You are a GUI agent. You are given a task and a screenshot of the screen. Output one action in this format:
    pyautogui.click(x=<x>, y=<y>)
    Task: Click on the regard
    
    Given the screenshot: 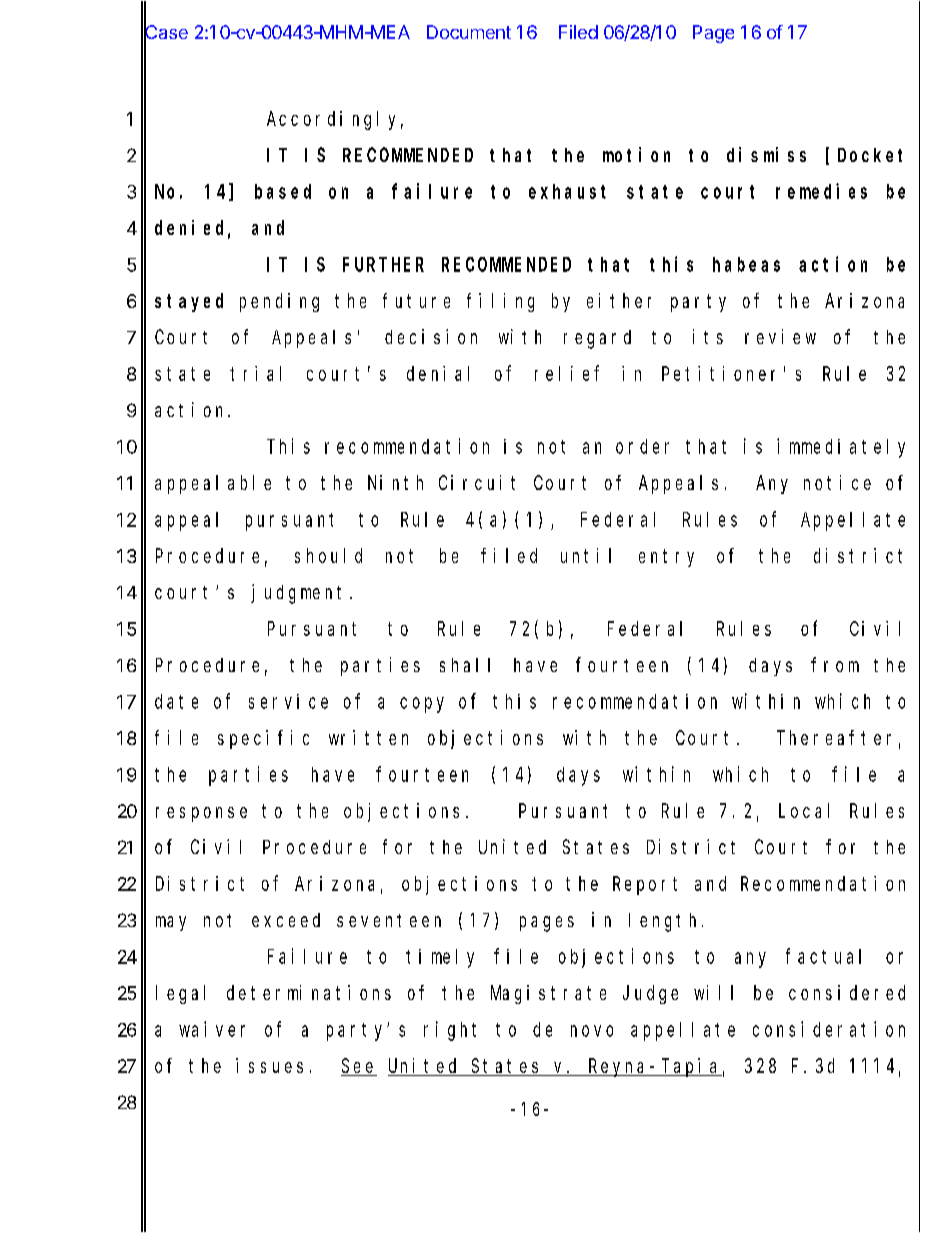 What is the action you would take?
    pyautogui.click(x=597, y=339)
